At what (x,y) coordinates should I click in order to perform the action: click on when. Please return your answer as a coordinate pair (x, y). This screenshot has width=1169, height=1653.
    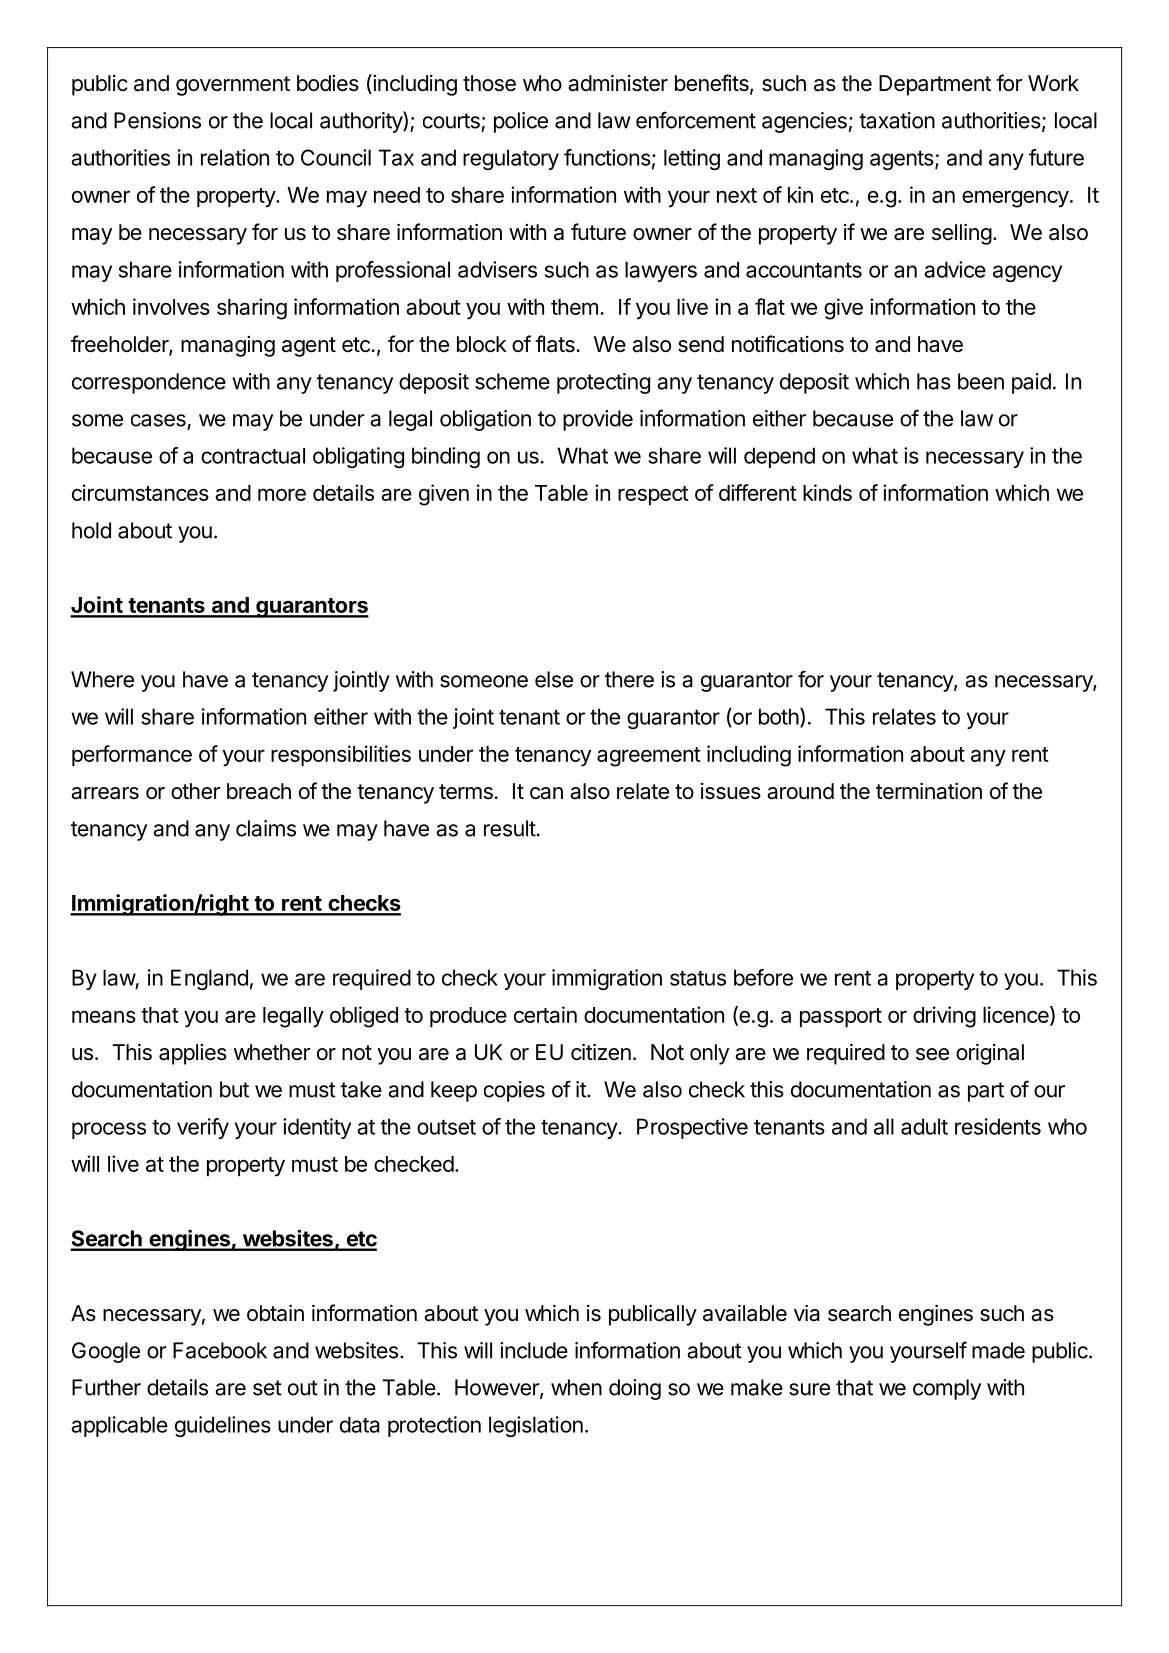
    Looking at the image, I should click on (576, 1387).
